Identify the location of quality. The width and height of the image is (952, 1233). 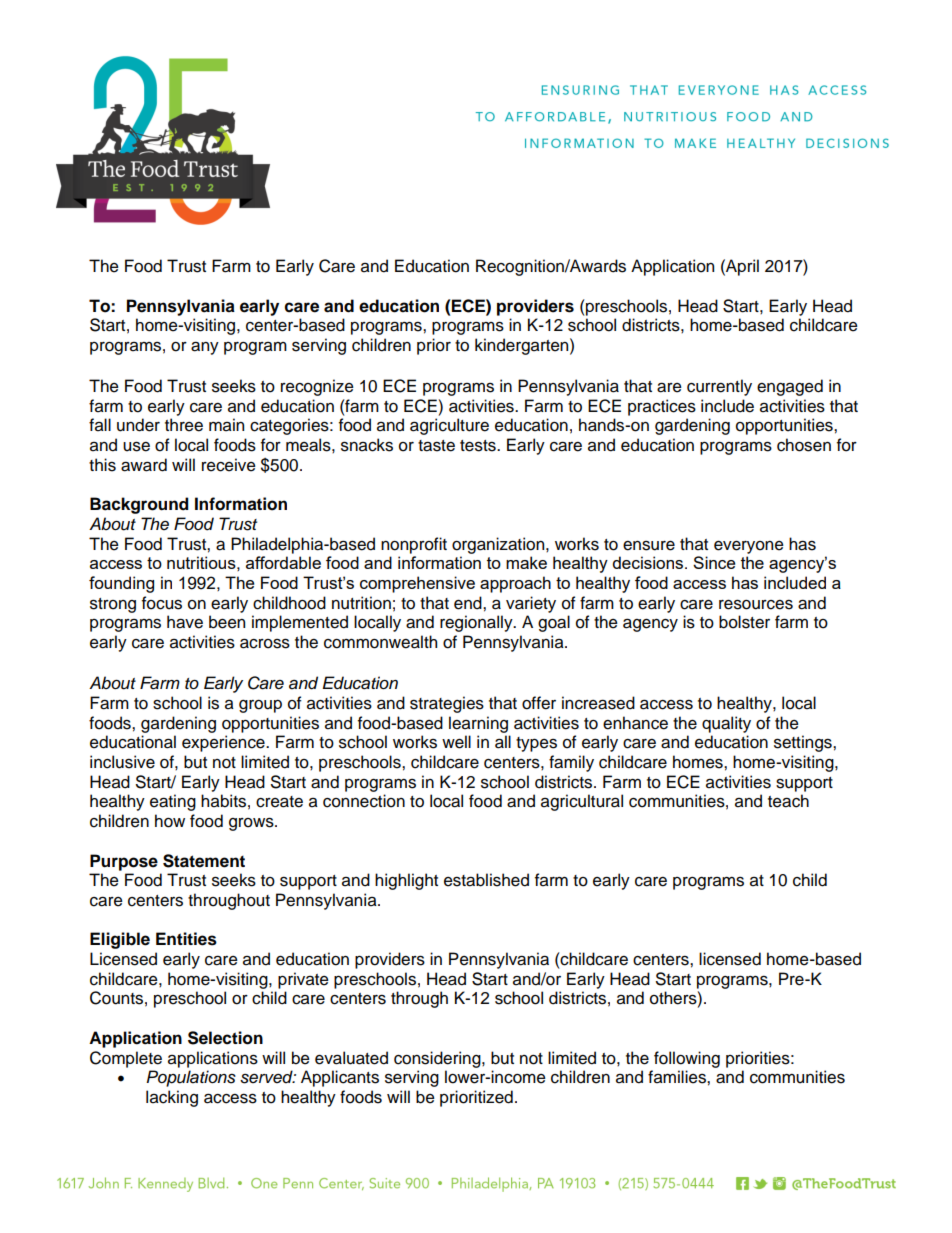
(726, 724).
